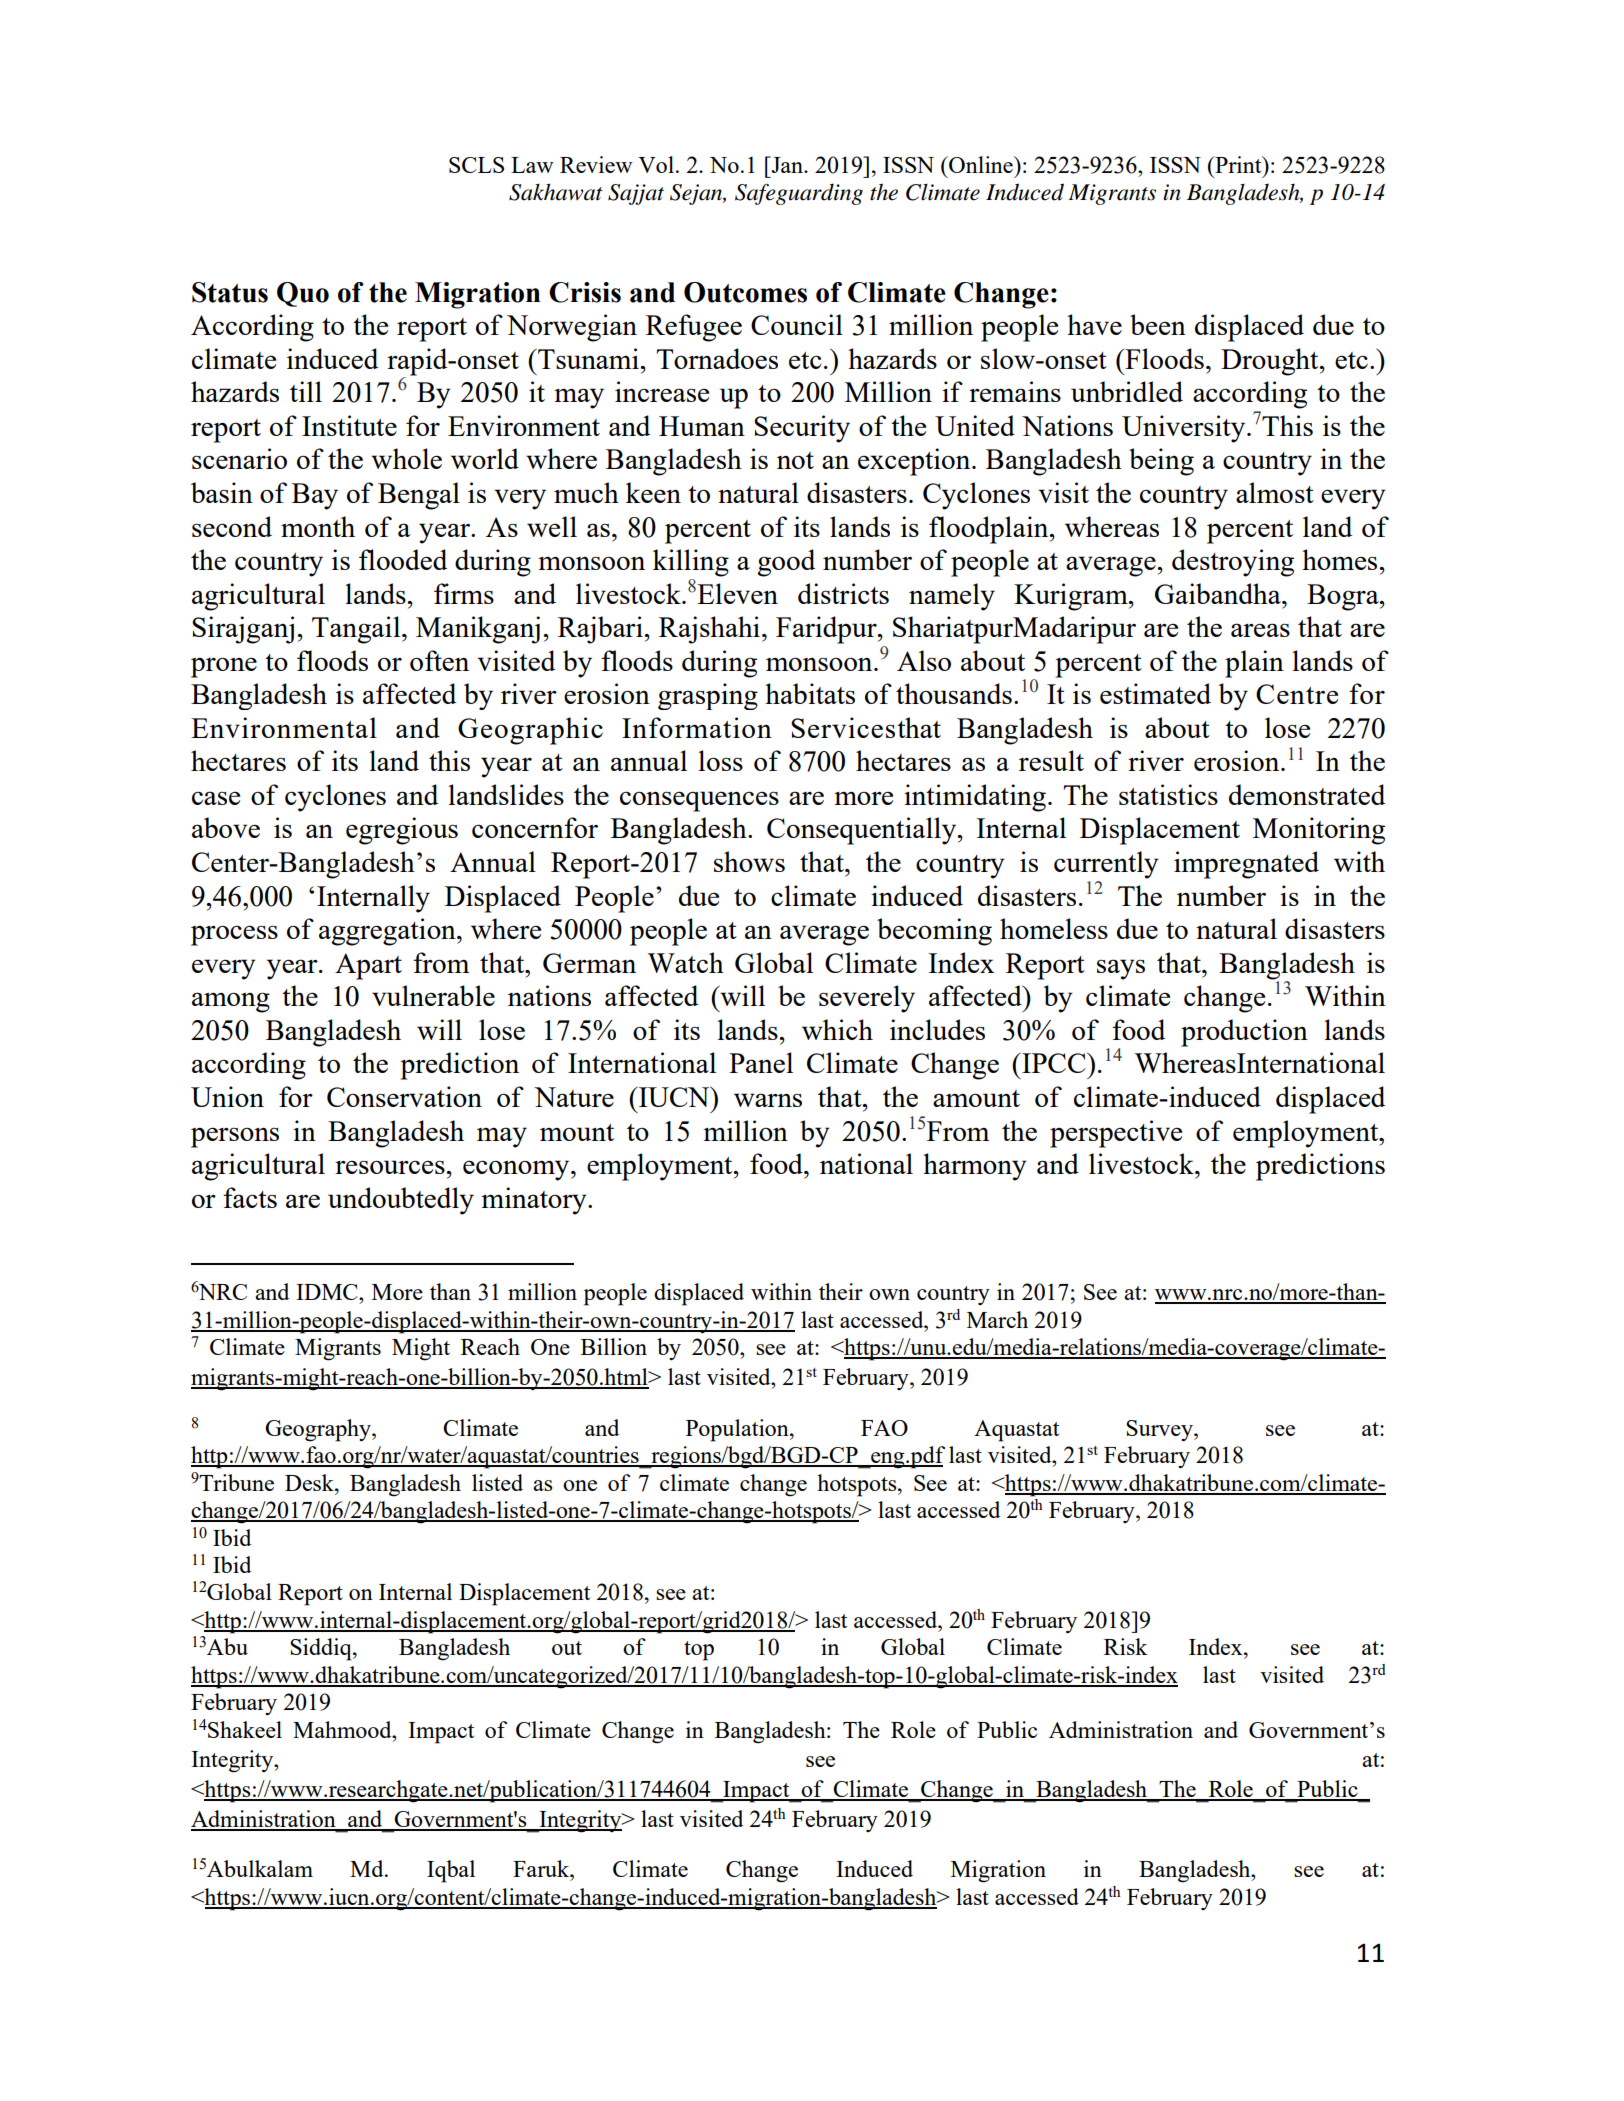  Describe the element at coordinates (451, 1871) in the image. I see `Iqbal` at that location.
